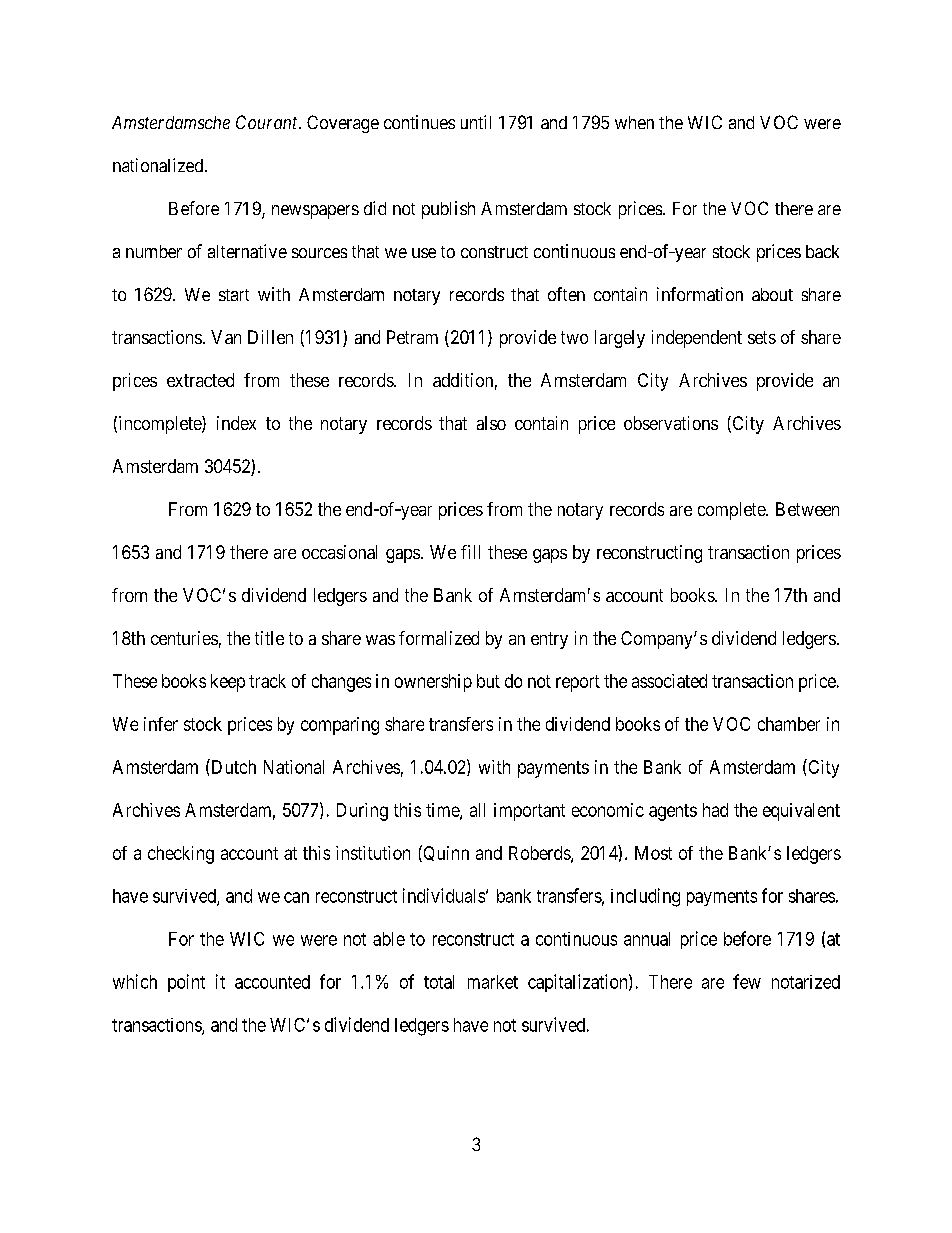  Describe the element at coordinates (186, 983) in the screenshot. I see `point` at that location.
